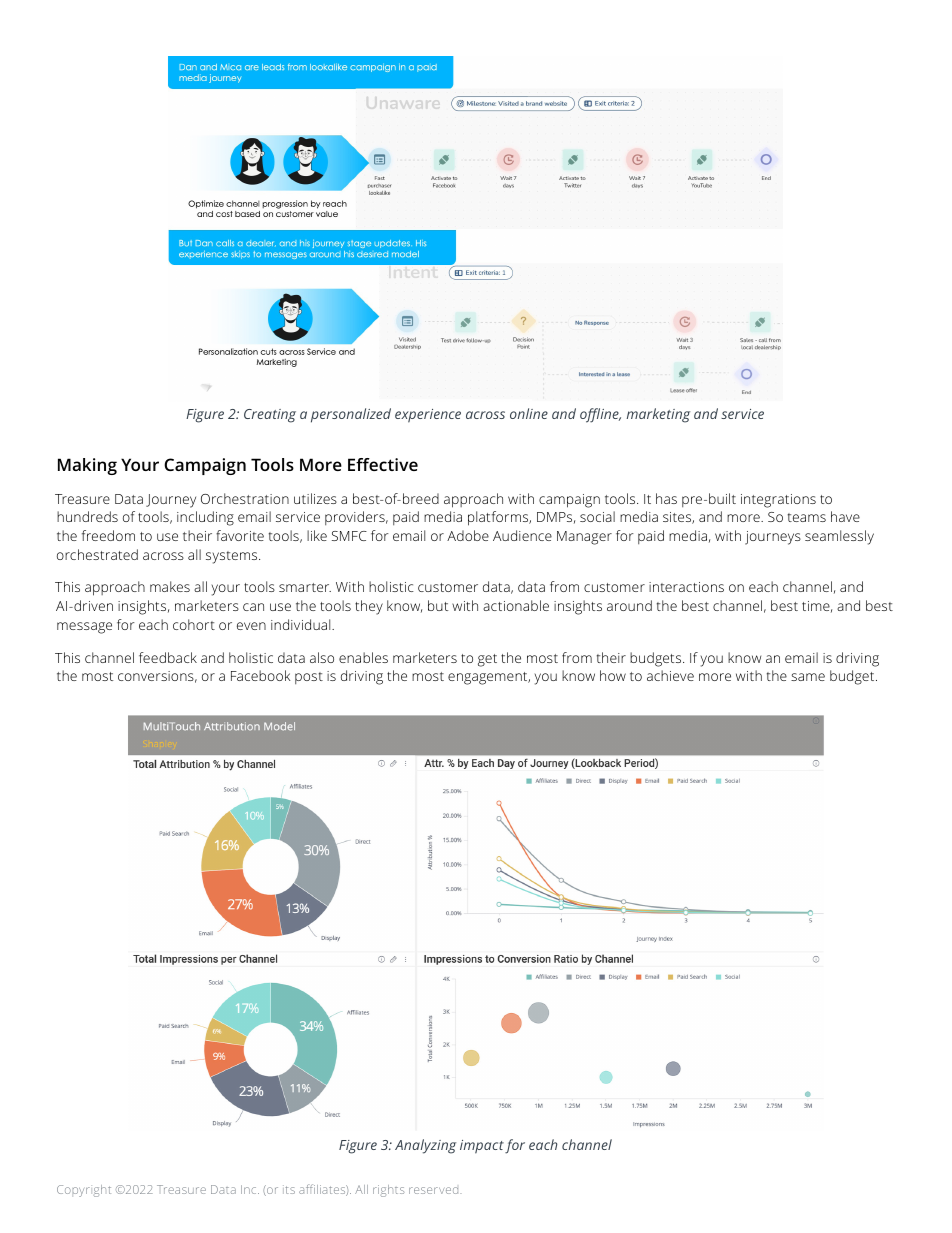  What do you see at coordinates (270, 416) in the screenshot?
I see `Creating` at bounding box center [270, 416].
